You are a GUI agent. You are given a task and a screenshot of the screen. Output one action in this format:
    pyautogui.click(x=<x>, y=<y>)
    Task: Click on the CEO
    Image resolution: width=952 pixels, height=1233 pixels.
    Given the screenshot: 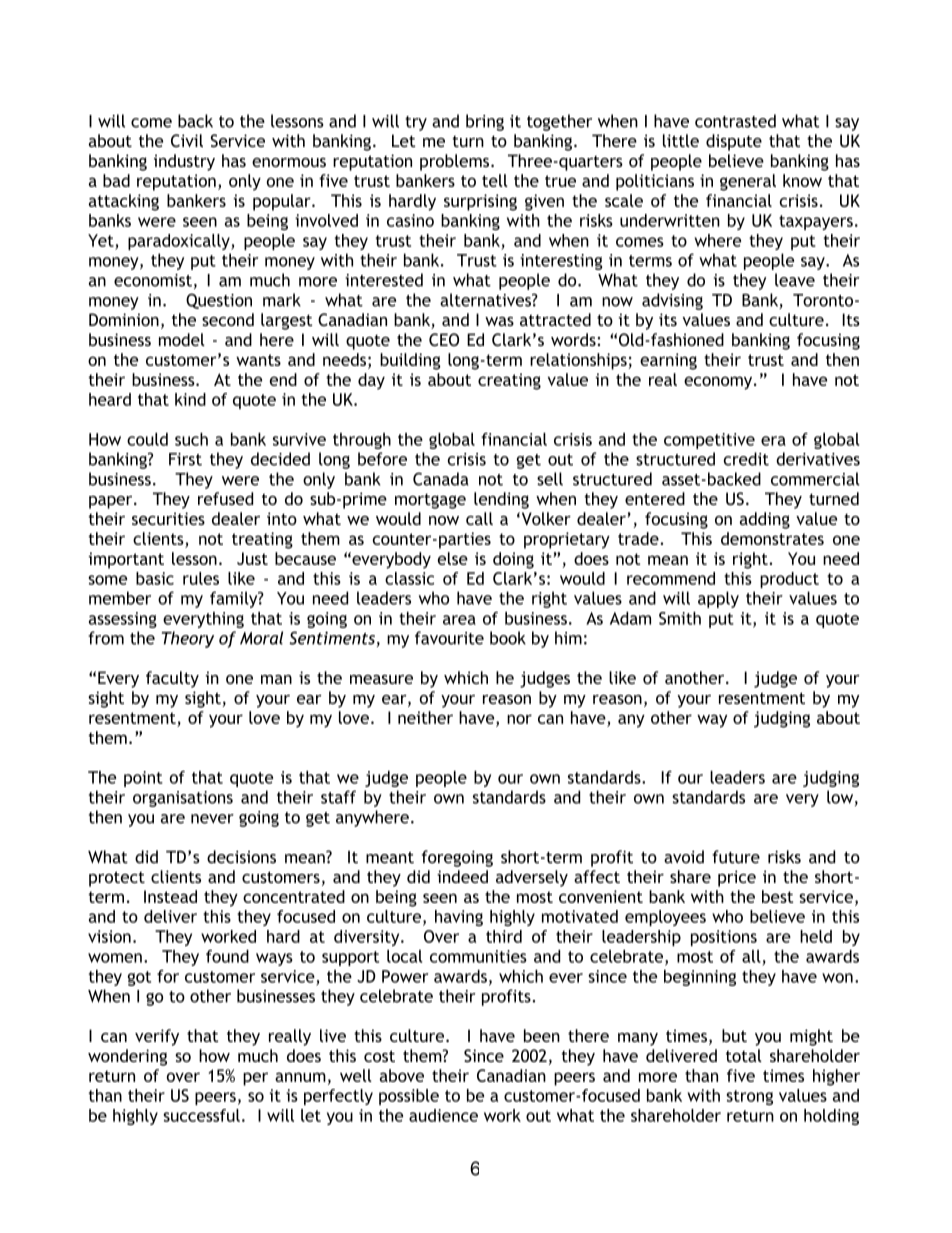 What is the action you would take?
    pyautogui.click(x=444, y=339)
